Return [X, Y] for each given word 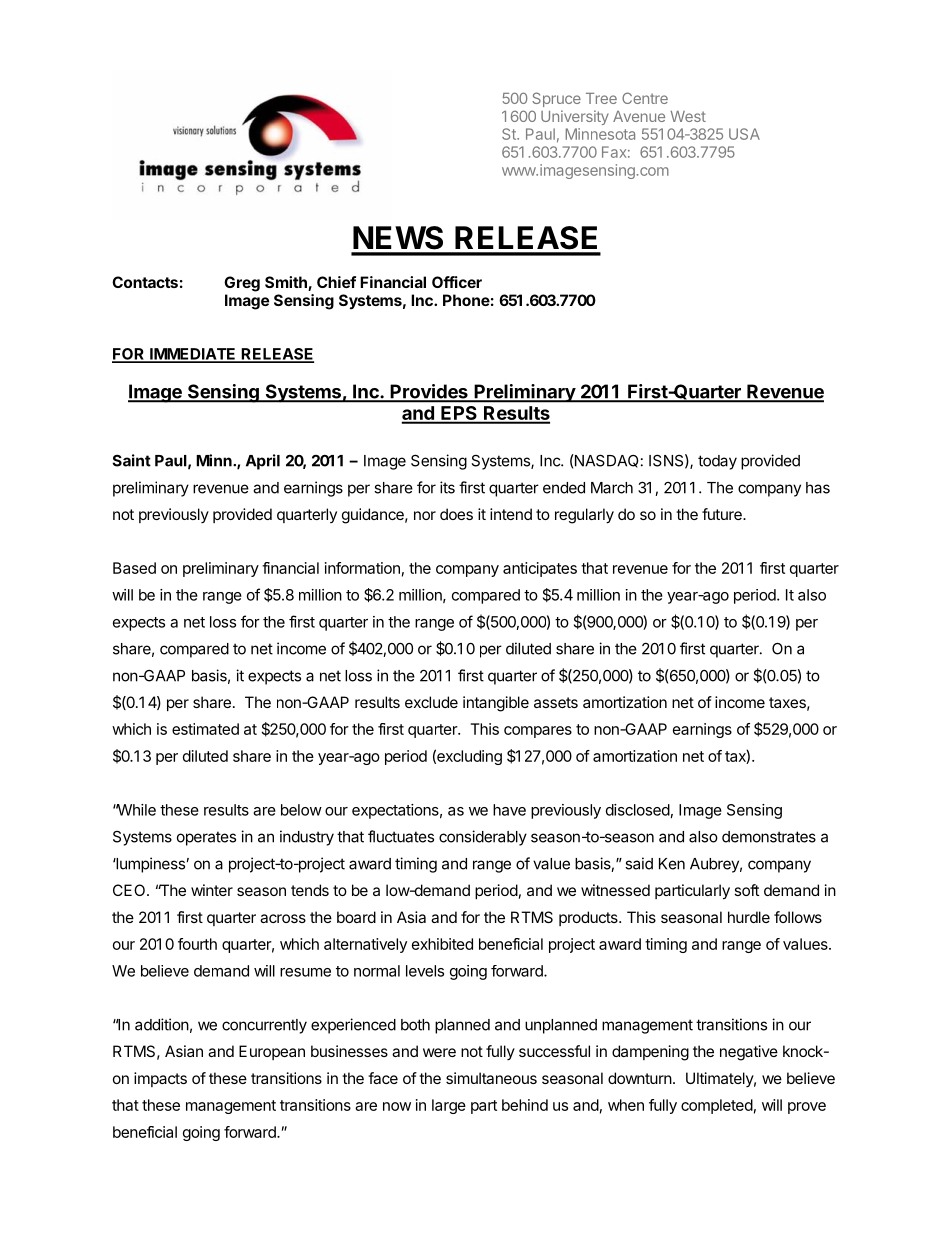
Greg [242, 284]
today [717, 462]
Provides [429, 392]
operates [206, 838]
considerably [483, 838]
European [272, 1052]
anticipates [540, 569]
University [575, 117]
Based [134, 568]
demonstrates [769, 837]
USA [744, 134]
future [723, 514]
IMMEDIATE [193, 355]
